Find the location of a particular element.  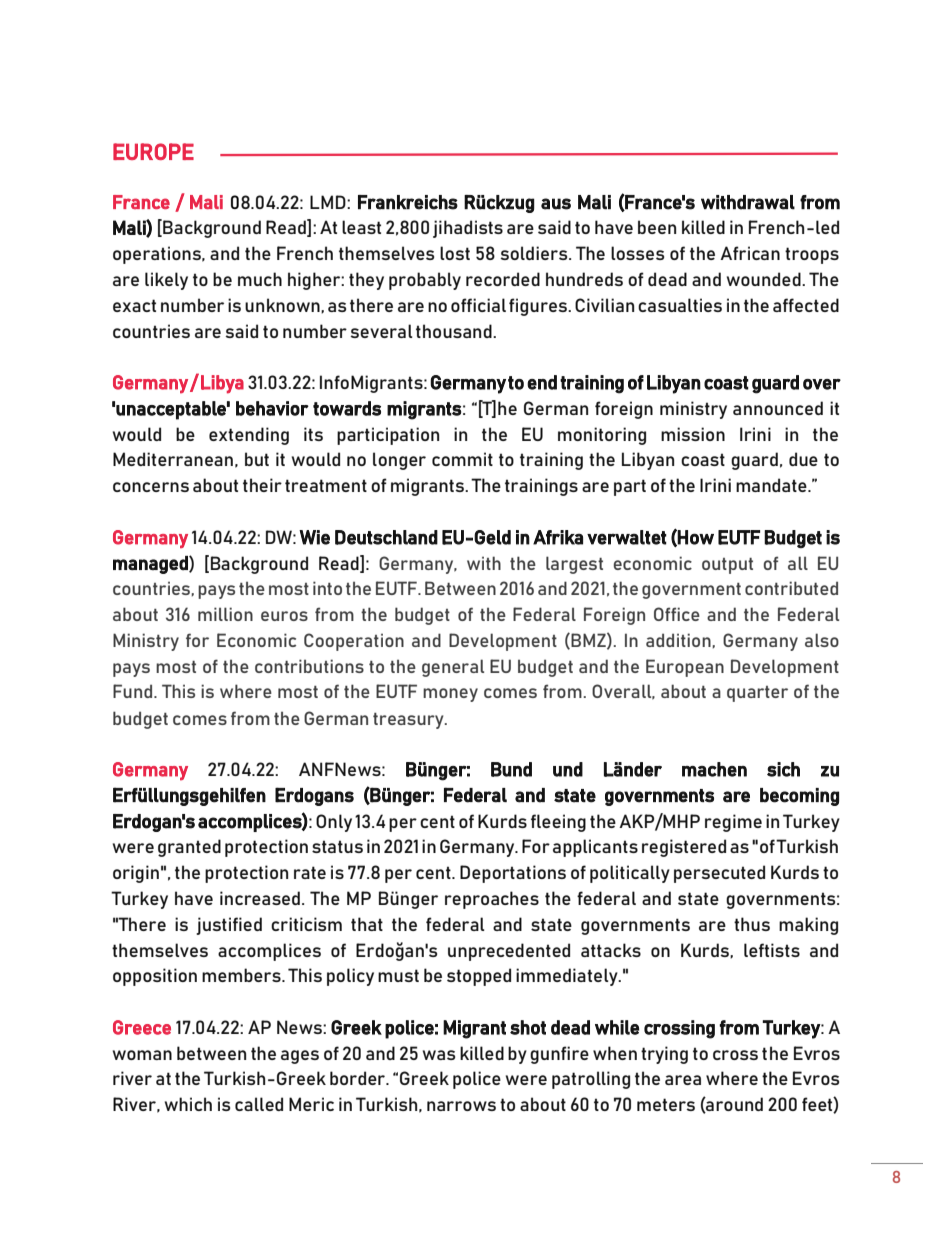

thus is located at coordinates (752, 924).
